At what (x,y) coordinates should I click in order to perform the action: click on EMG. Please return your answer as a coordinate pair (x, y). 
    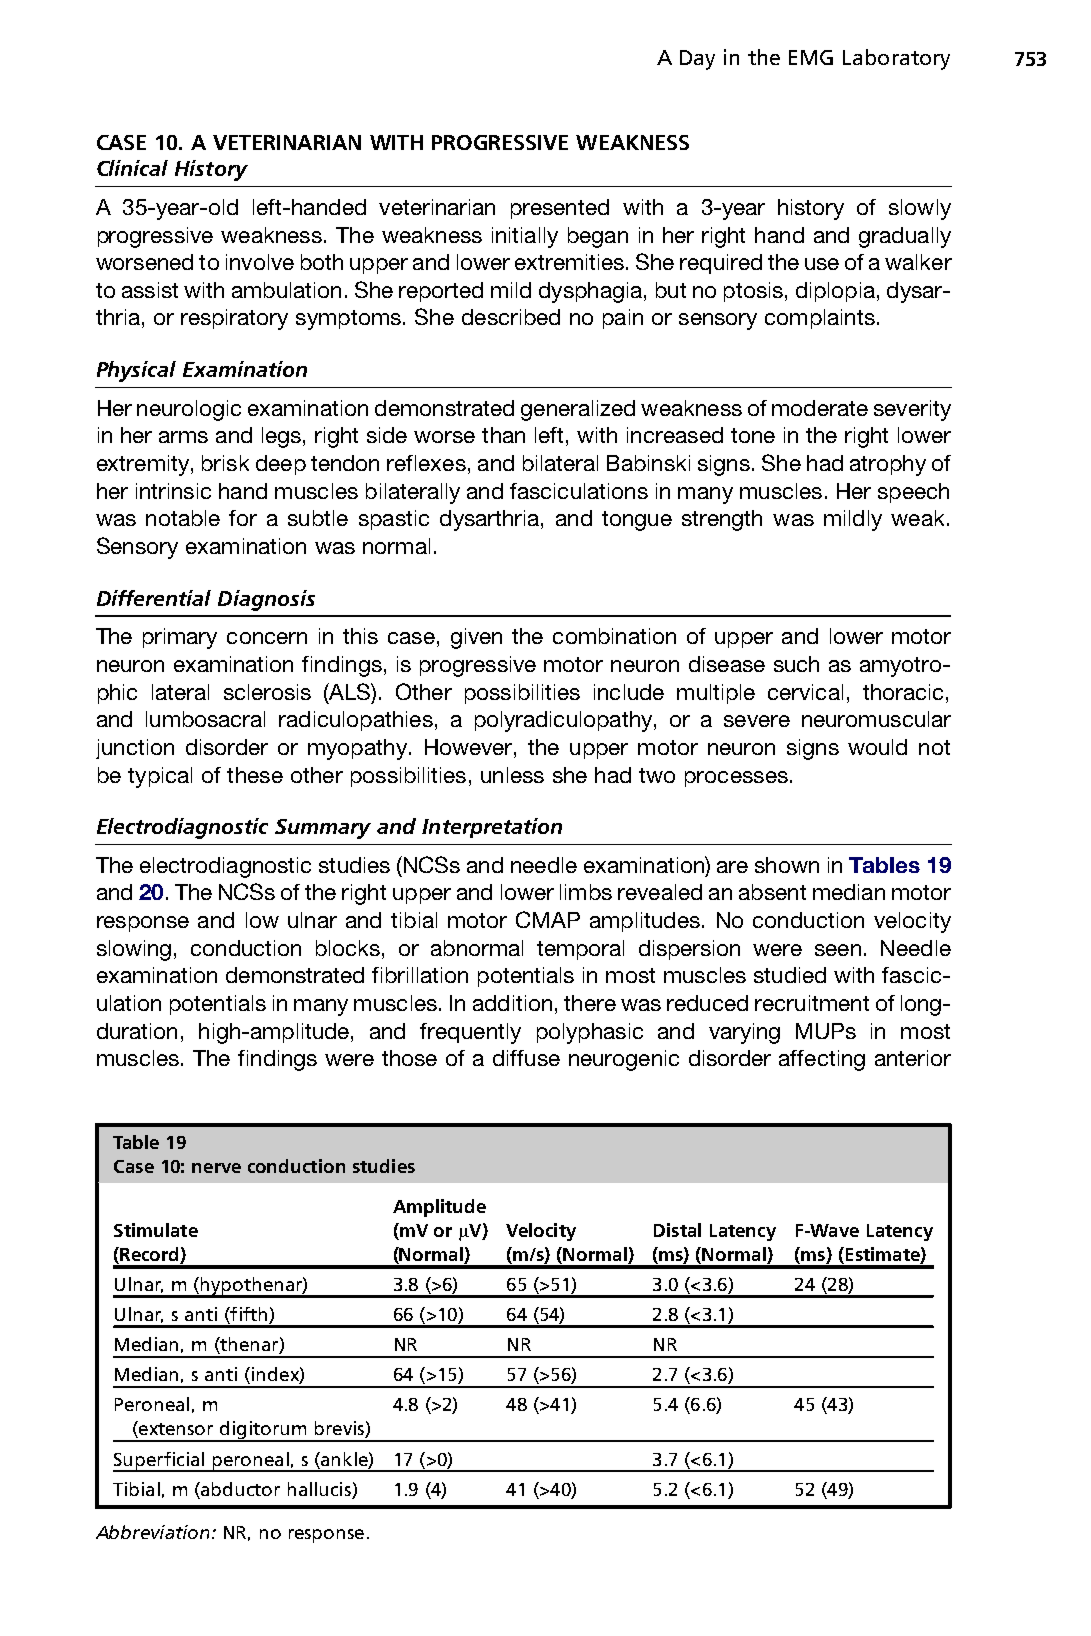
    Looking at the image, I should click on (811, 57).
